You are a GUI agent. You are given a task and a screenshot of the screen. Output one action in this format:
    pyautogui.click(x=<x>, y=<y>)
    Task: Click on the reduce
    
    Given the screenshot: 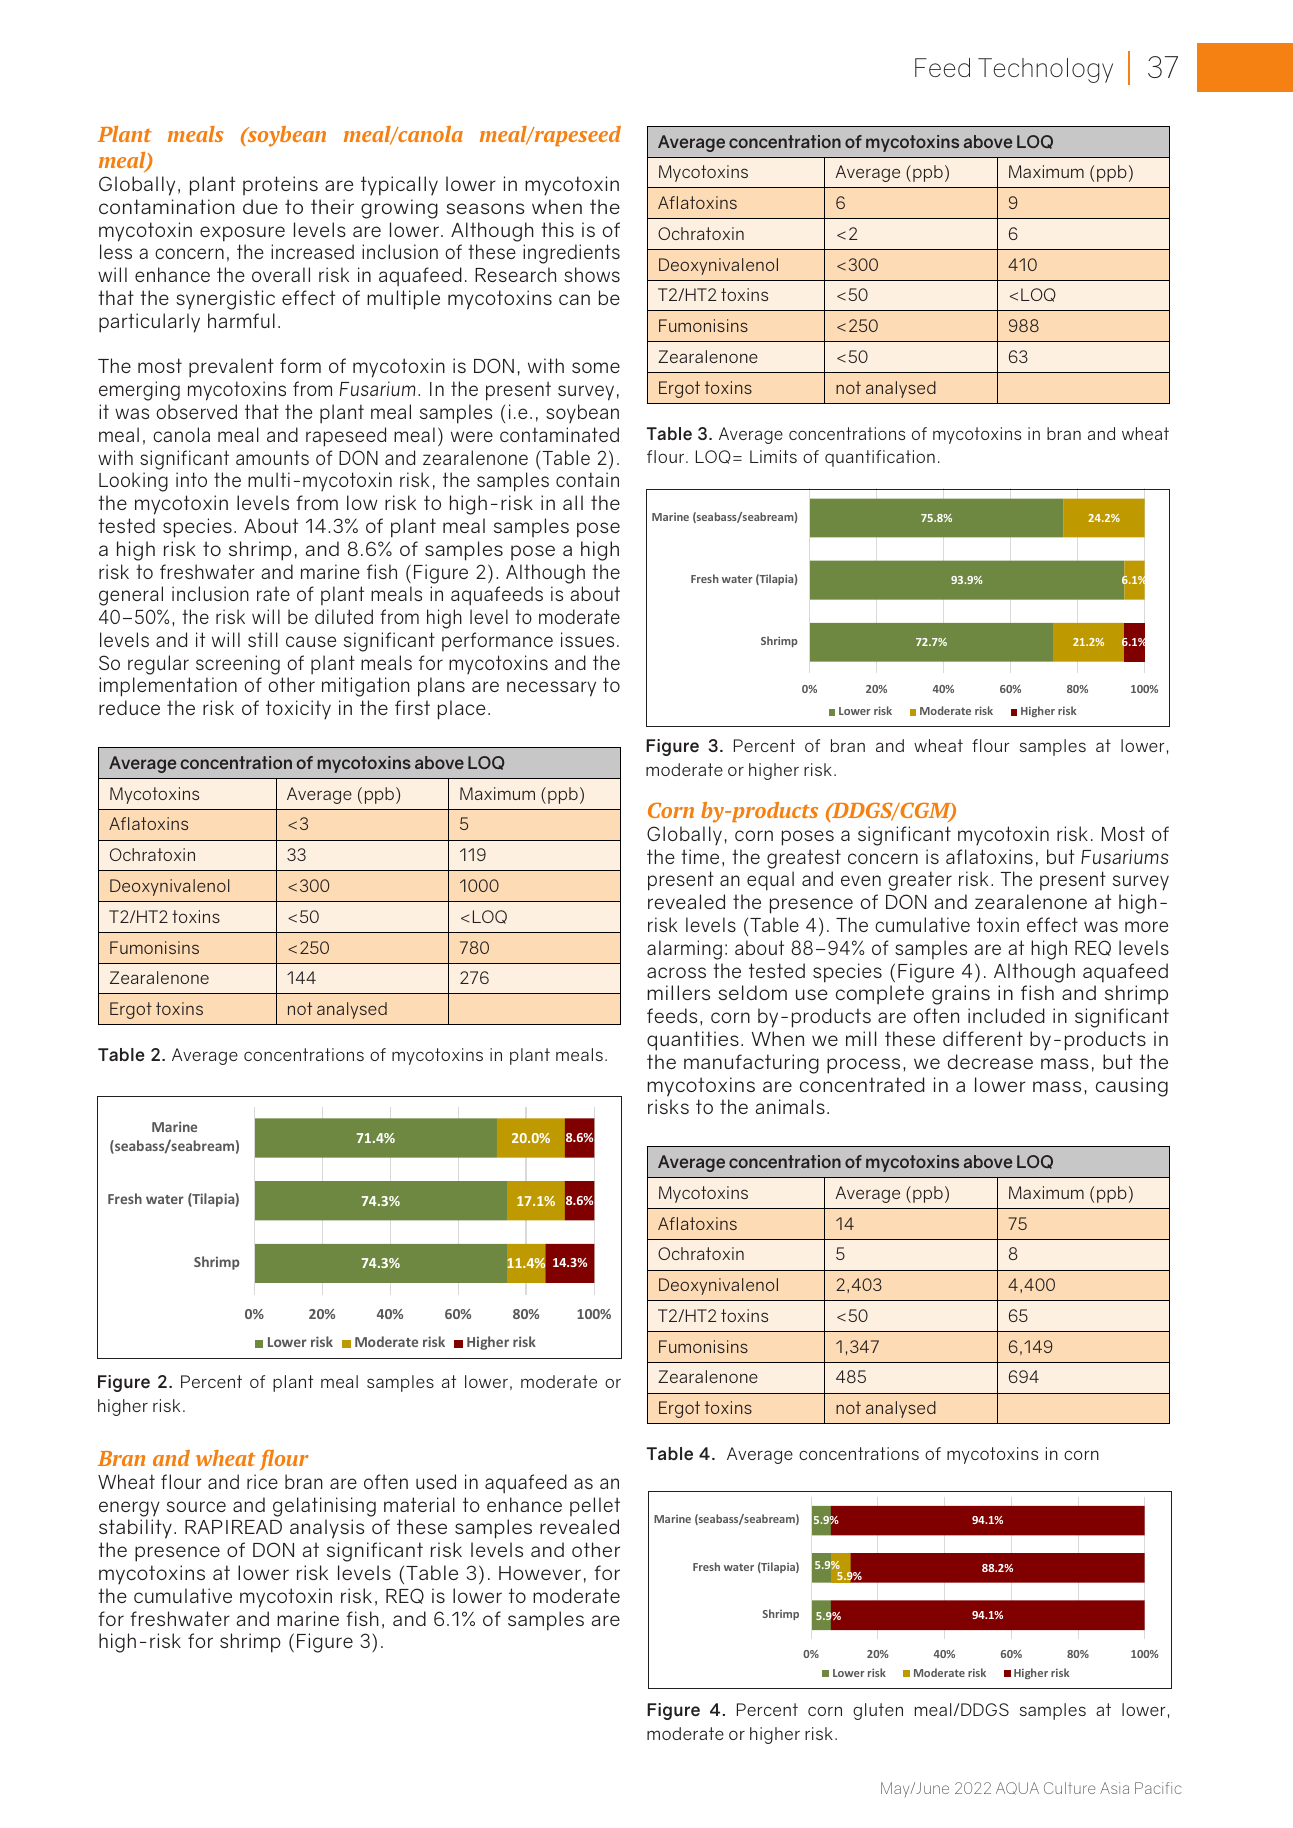 What is the action you would take?
    pyautogui.click(x=129, y=707)
